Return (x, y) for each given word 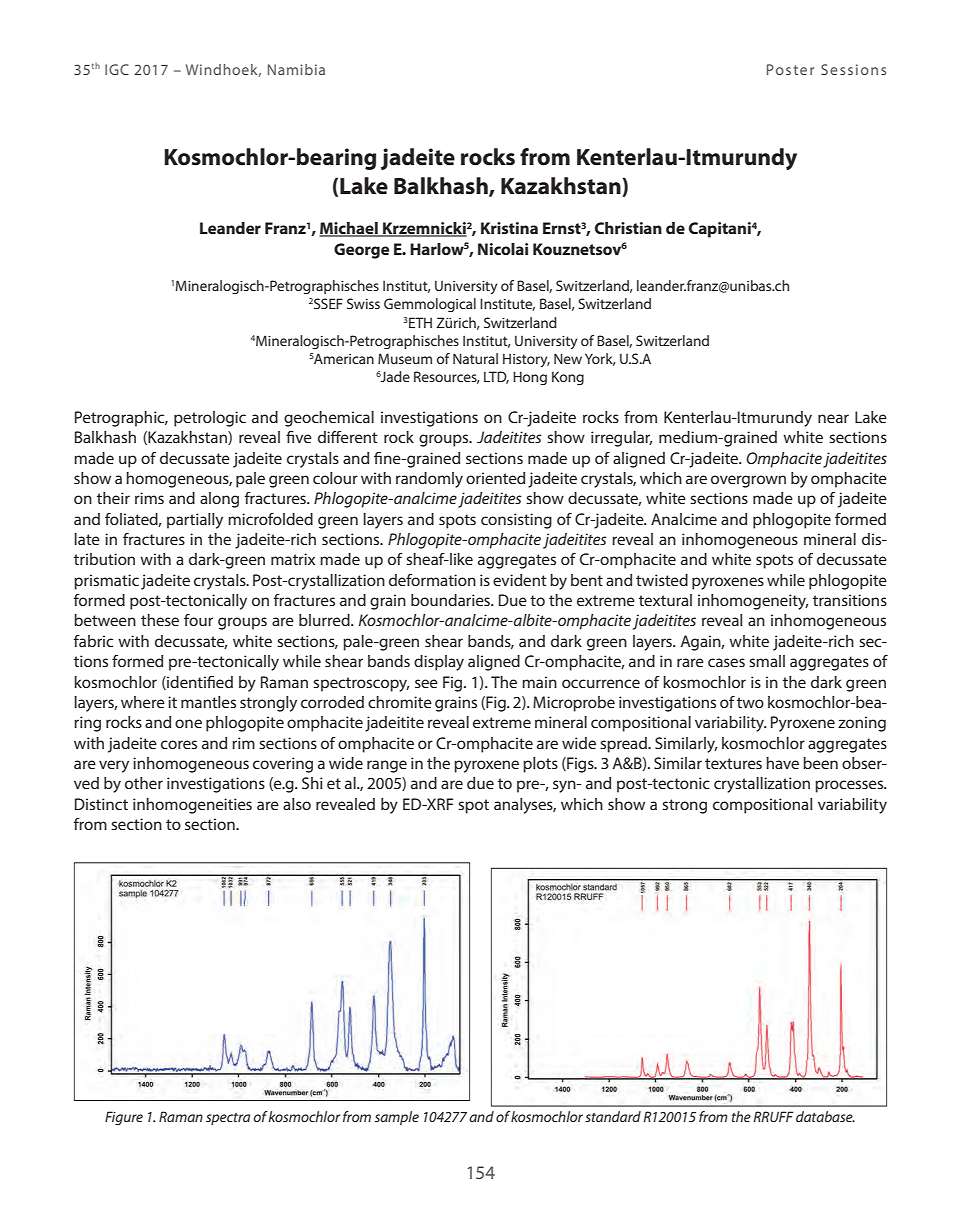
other (144, 783)
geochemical (329, 419)
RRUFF (773, 1116)
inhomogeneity (753, 602)
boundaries (451, 600)
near (833, 418)
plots (540, 765)
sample (397, 1118)
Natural (475, 358)
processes (850, 786)
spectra (228, 1119)
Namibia (296, 69)
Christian (628, 228)
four (198, 620)
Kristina (509, 228)
